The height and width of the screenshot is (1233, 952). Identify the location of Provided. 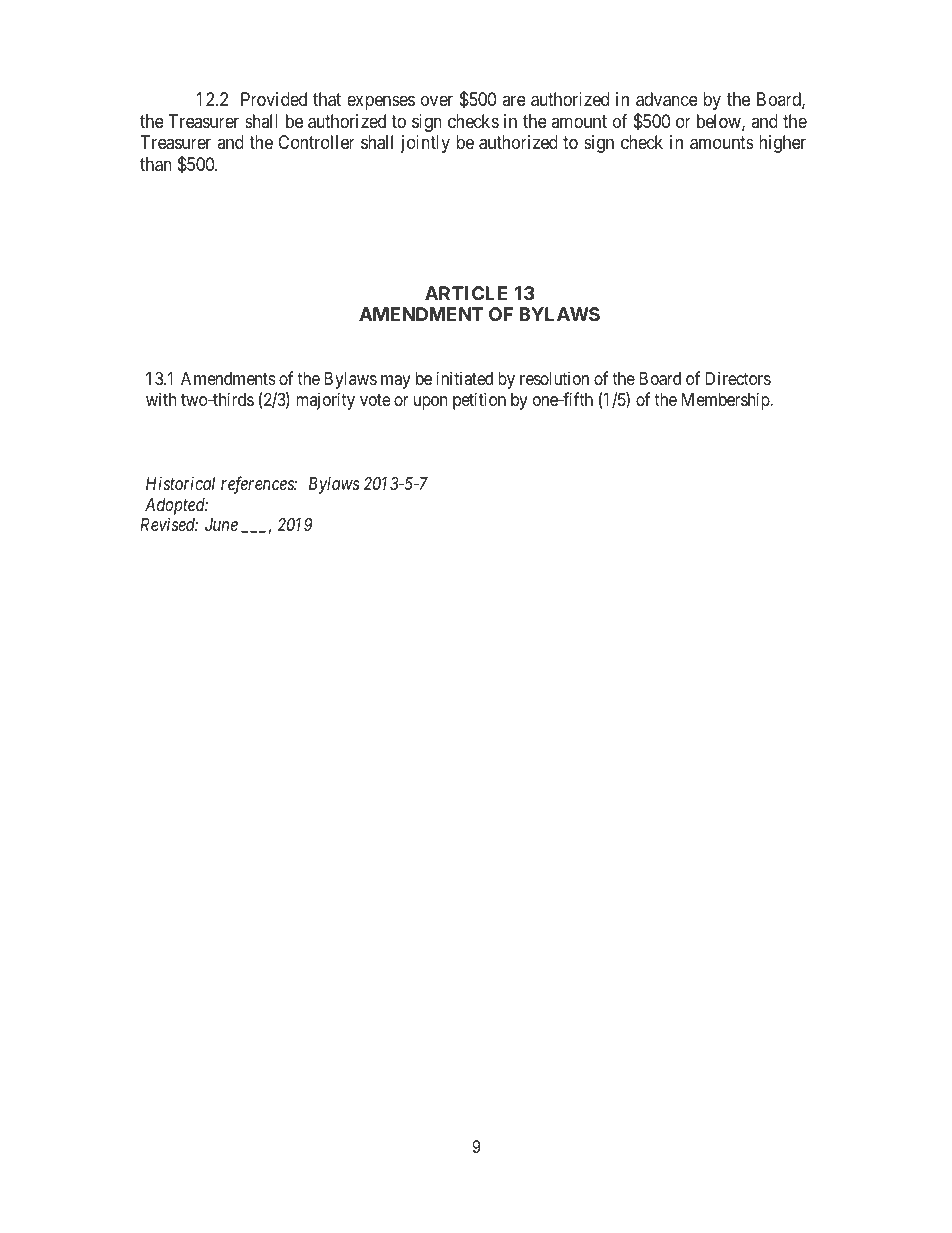
(274, 99).
